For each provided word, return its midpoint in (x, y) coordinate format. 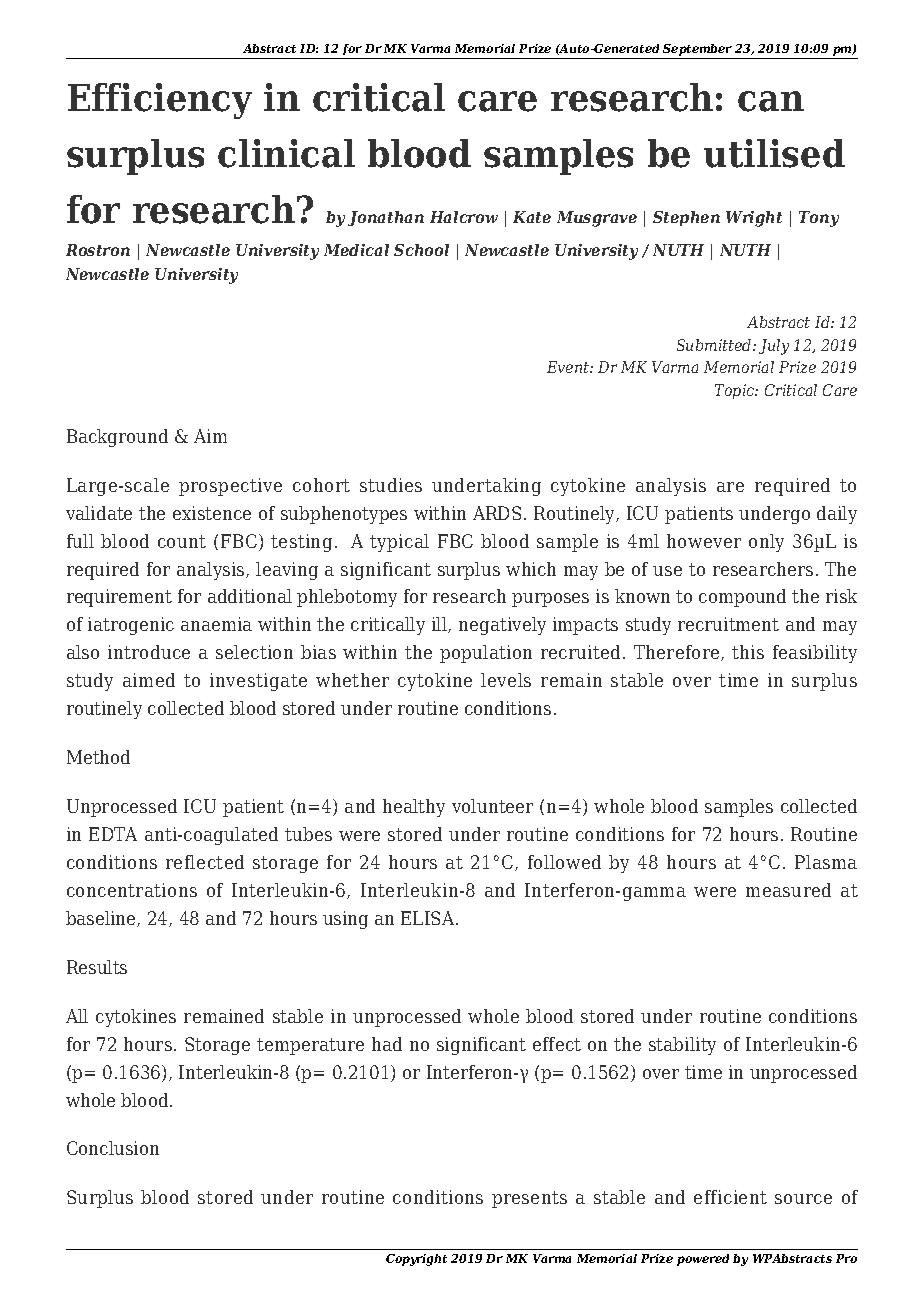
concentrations (132, 890)
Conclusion (113, 1148)
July (774, 347)
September (697, 50)
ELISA (429, 918)
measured (788, 890)
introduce (149, 652)
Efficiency (160, 101)
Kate (532, 217)
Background (117, 438)
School (421, 250)
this (748, 652)
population (486, 654)
